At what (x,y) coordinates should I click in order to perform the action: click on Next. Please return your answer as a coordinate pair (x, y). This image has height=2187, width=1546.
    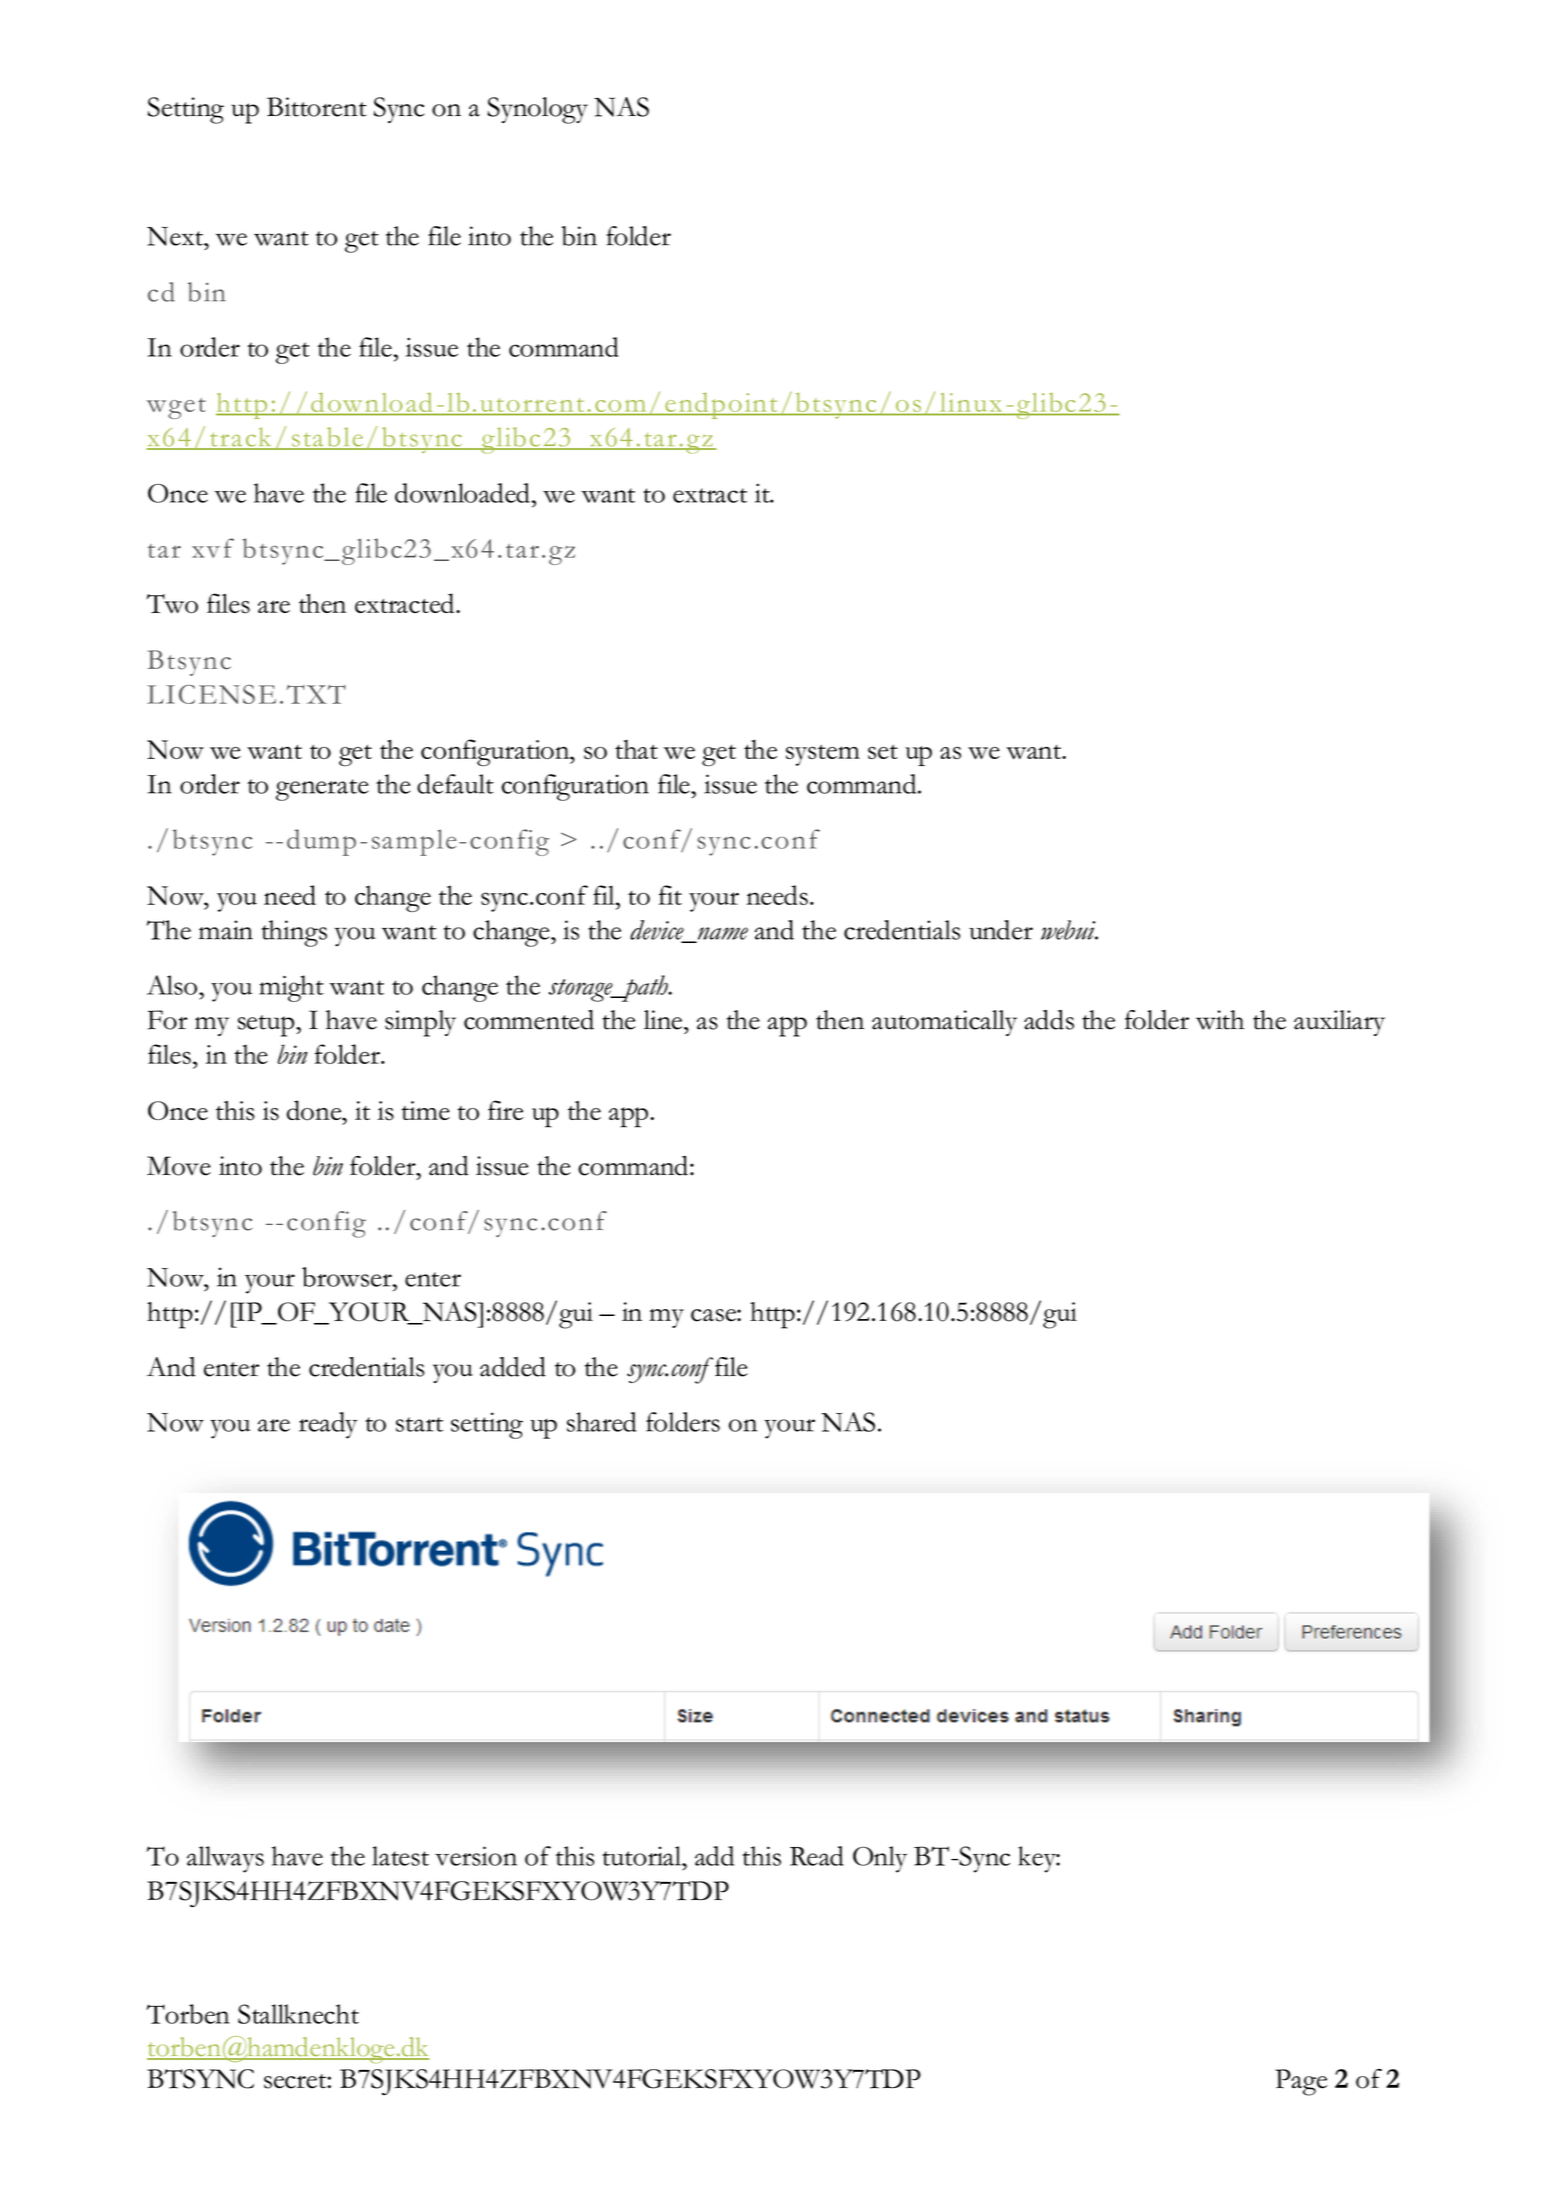
    Looking at the image, I should click on (176, 236).
